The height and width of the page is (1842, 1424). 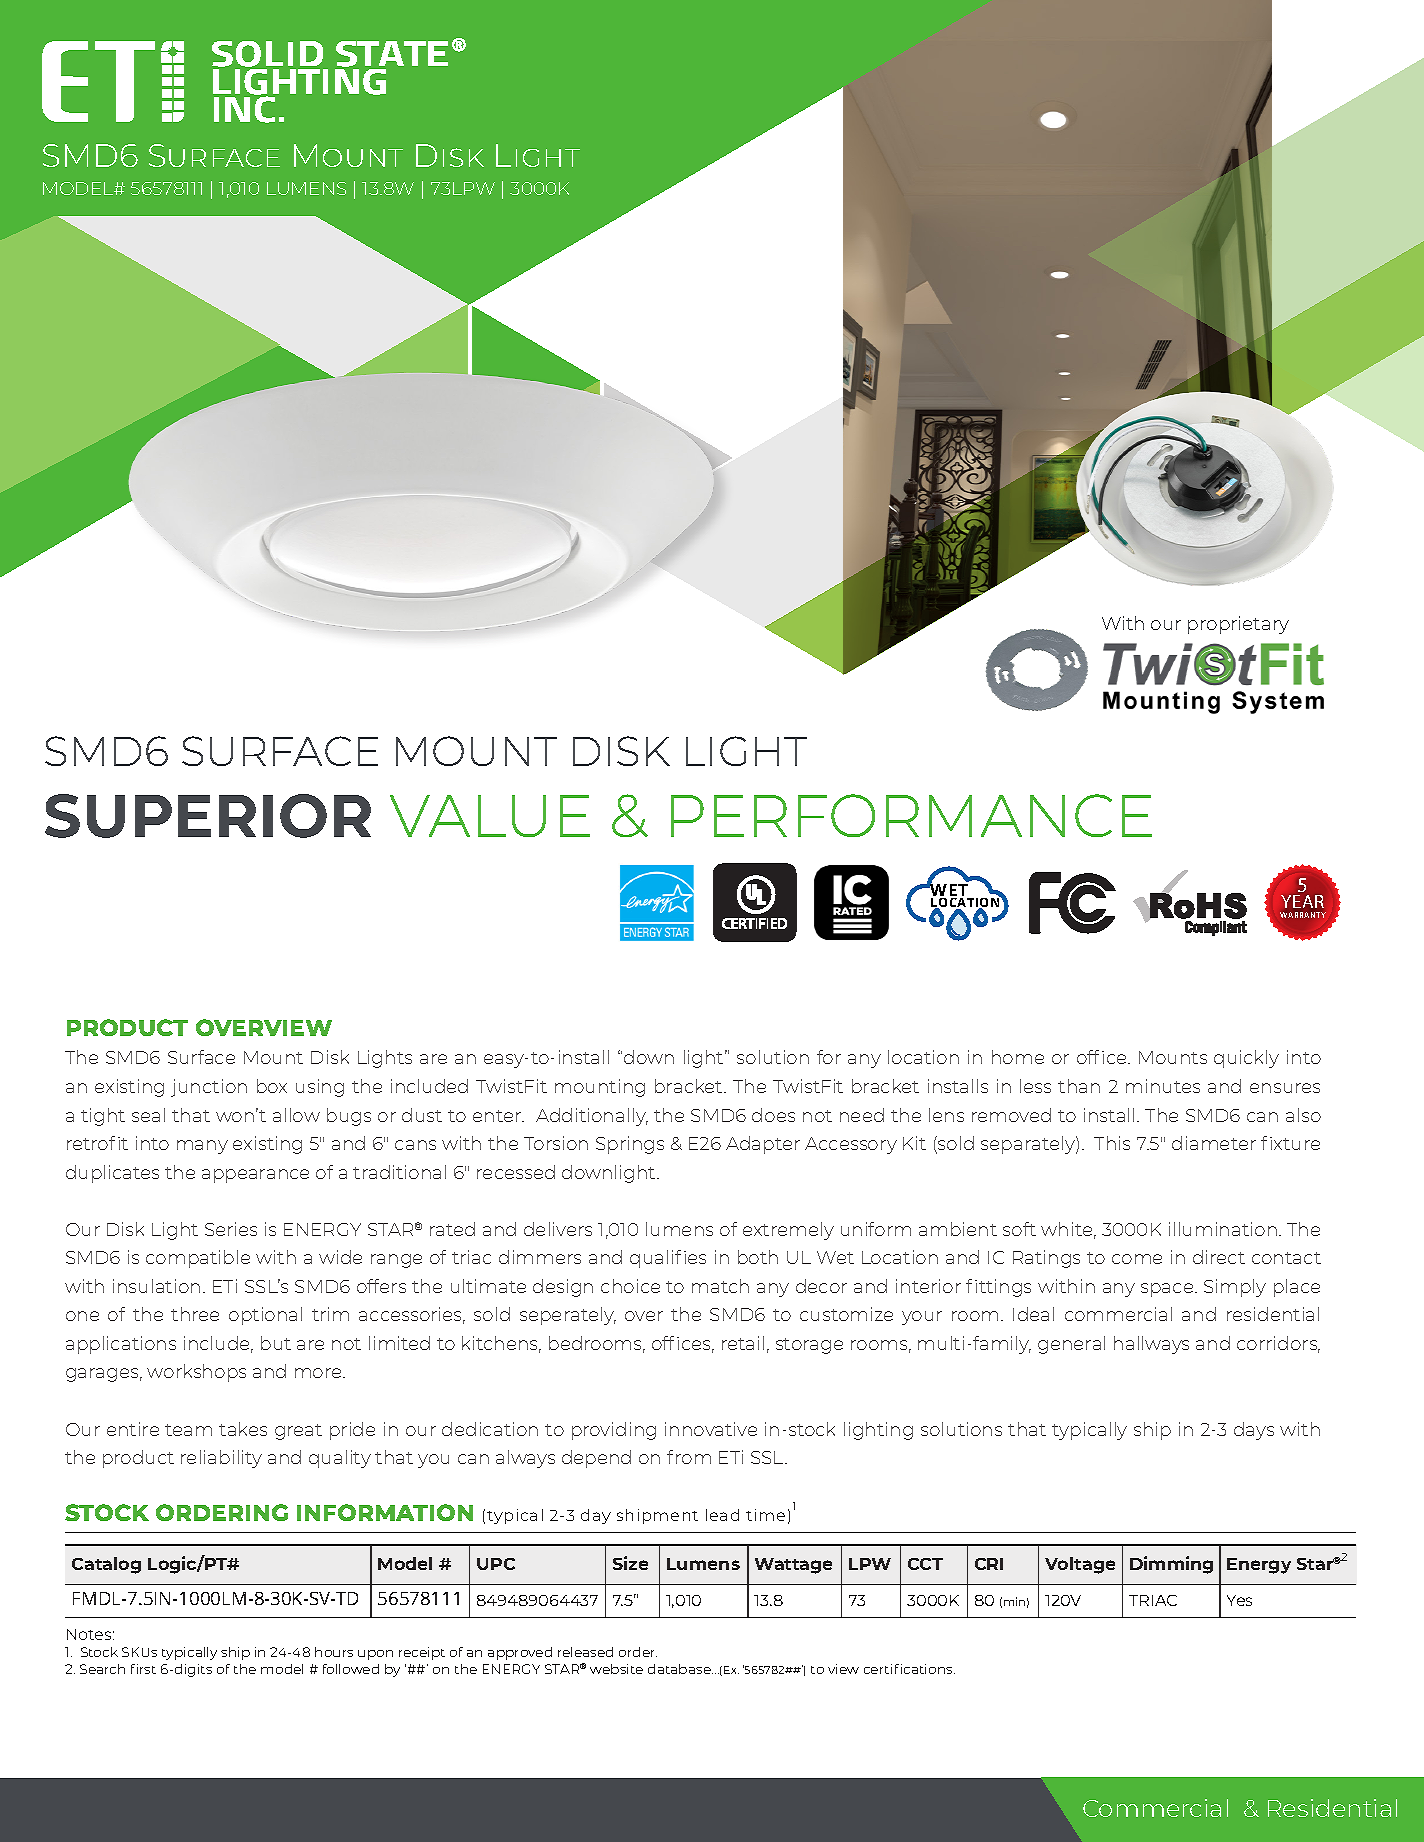 What do you see at coordinates (208, 816) in the page?
I see `SUPERIOR` at bounding box center [208, 816].
